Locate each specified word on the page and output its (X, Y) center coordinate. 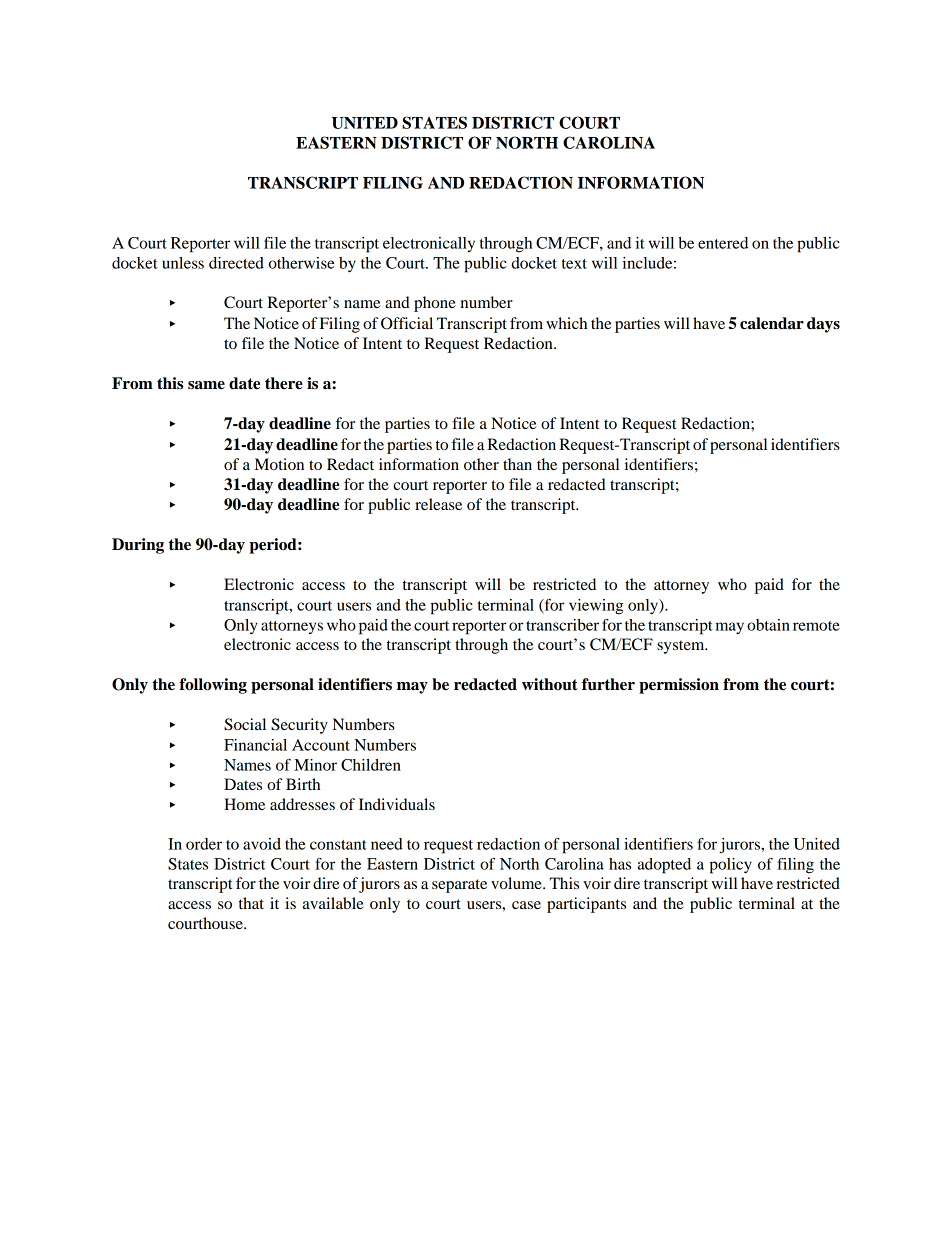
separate (459, 886)
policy (730, 866)
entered (723, 243)
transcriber (562, 625)
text (574, 264)
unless (183, 263)
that (251, 903)
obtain (768, 625)
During (138, 546)
